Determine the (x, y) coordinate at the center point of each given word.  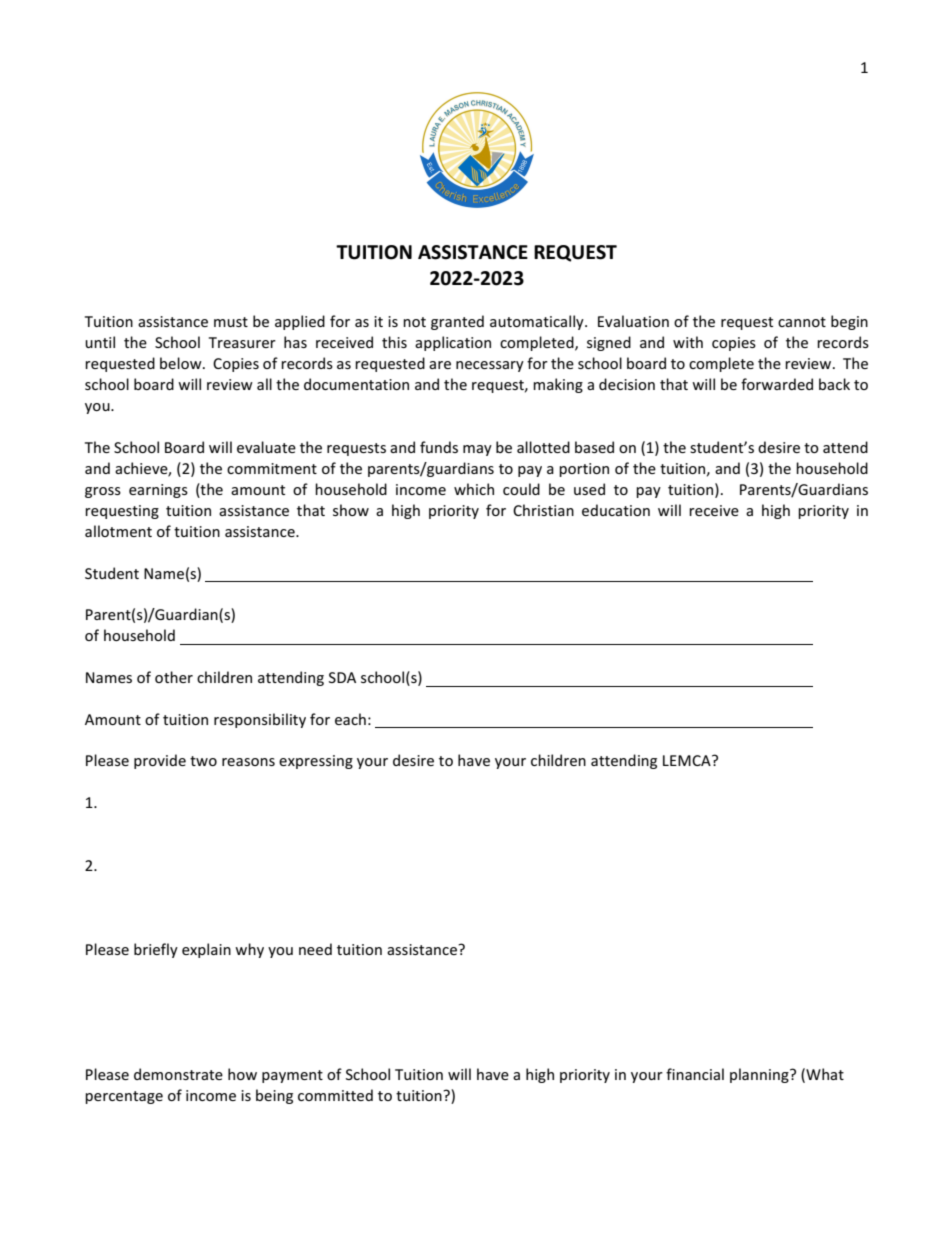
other (174, 677)
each (350, 719)
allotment (118, 531)
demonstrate (178, 1074)
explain (206, 950)
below (182, 363)
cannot (802, 322)
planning (760, 1075)
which (474, 489)
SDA (342, 677)
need (315, 949)
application (453, 343)
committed (335, 1095)
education (616, 510)
